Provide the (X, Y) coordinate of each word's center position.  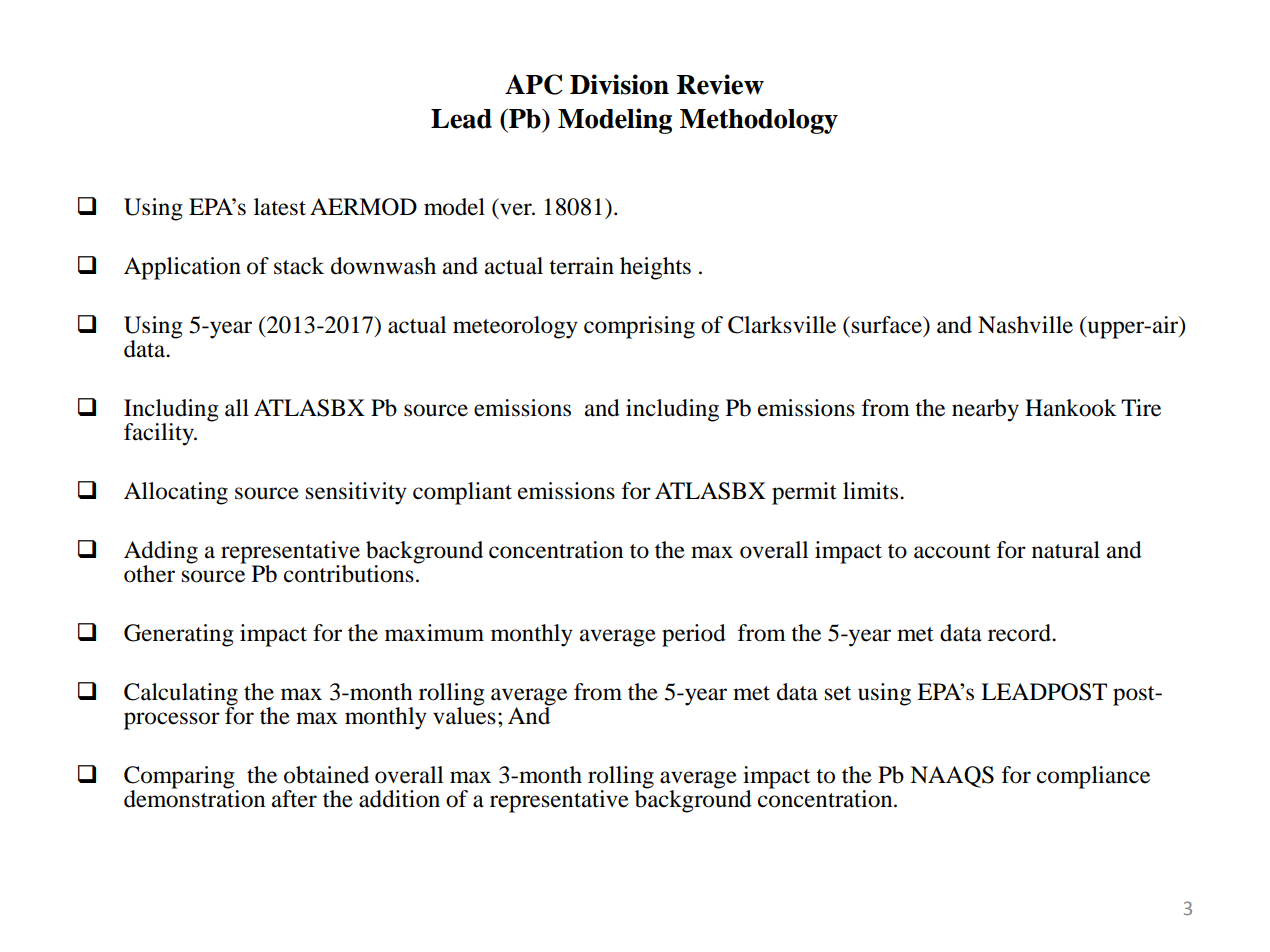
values (464, 715)
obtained (326, 775)
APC (534, 84)
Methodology (759, 121)
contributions (349, 574)
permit (804, 493)
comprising (639, 327)
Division (619, 84)
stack (299, 266)
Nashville (1025, 325)
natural (1066, 550)
